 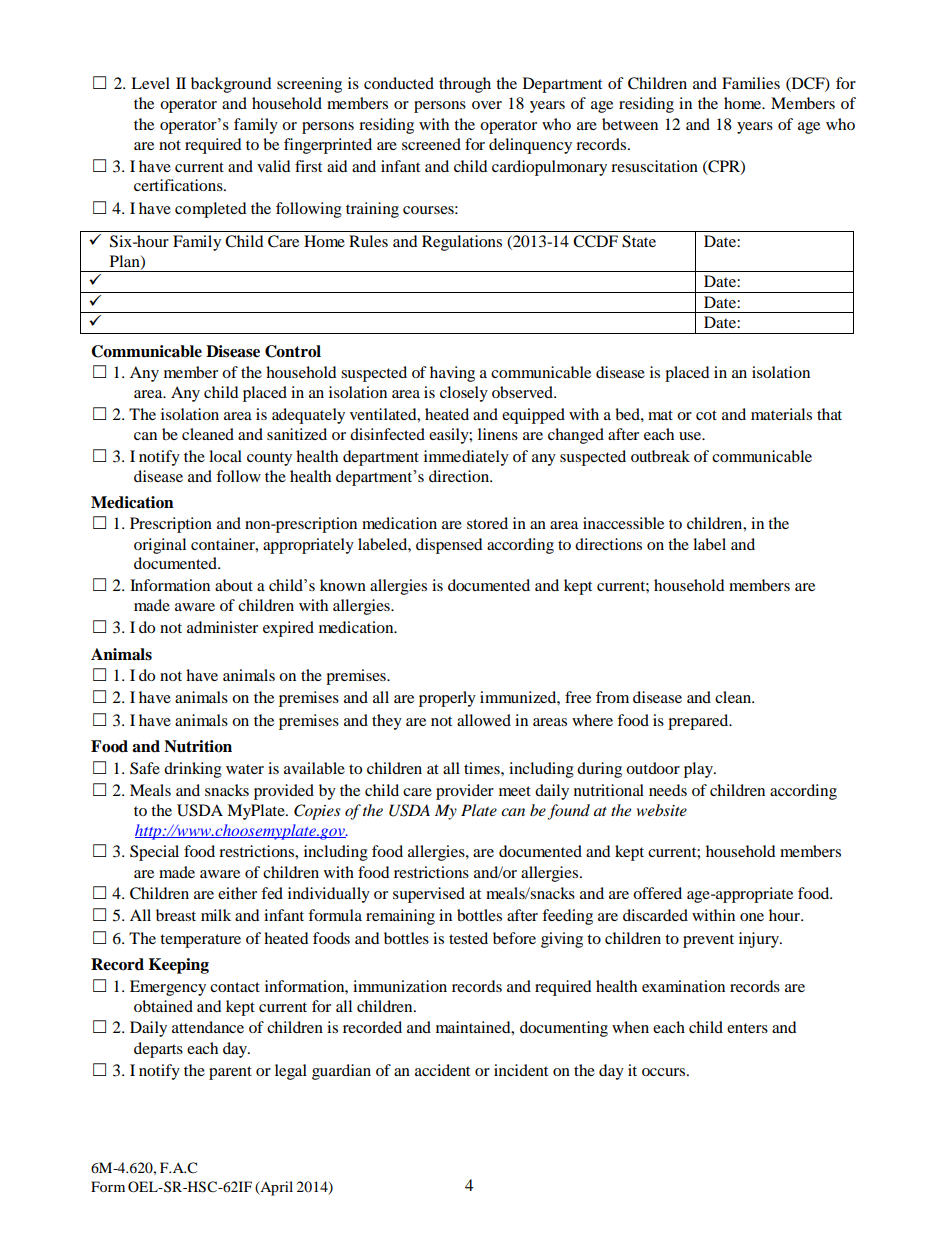 I want to click on Families, so click(x=751, y=83).
